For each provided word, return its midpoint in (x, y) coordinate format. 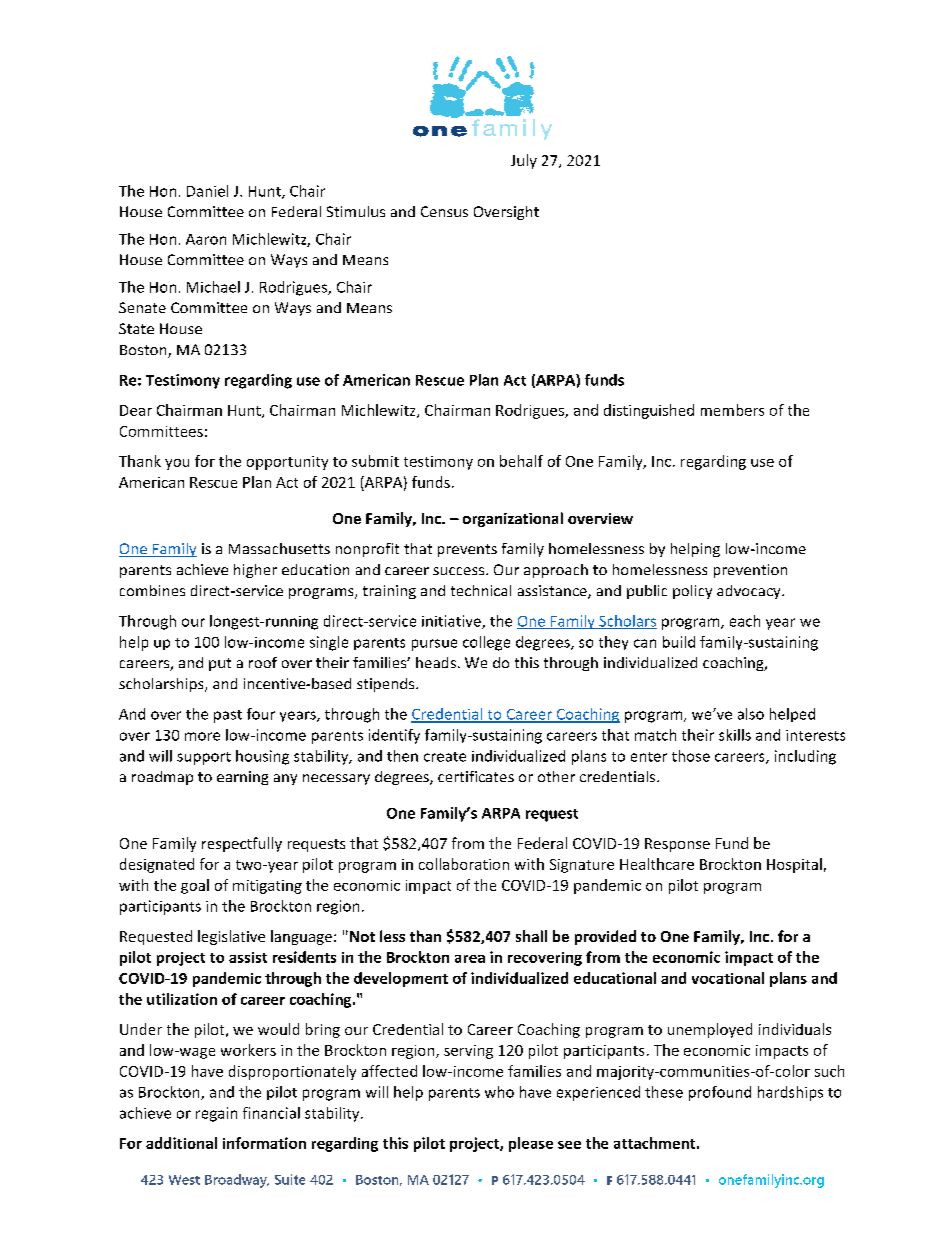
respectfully (242, 844)
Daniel (207, 191)
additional (181, 1143)
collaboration (464, 864)
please (531, 1144)
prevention (750, 571)
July (524, 161)
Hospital (794, 865)
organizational (513, 519)
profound (720, 1093)
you (177, 464)
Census (444, 211)
